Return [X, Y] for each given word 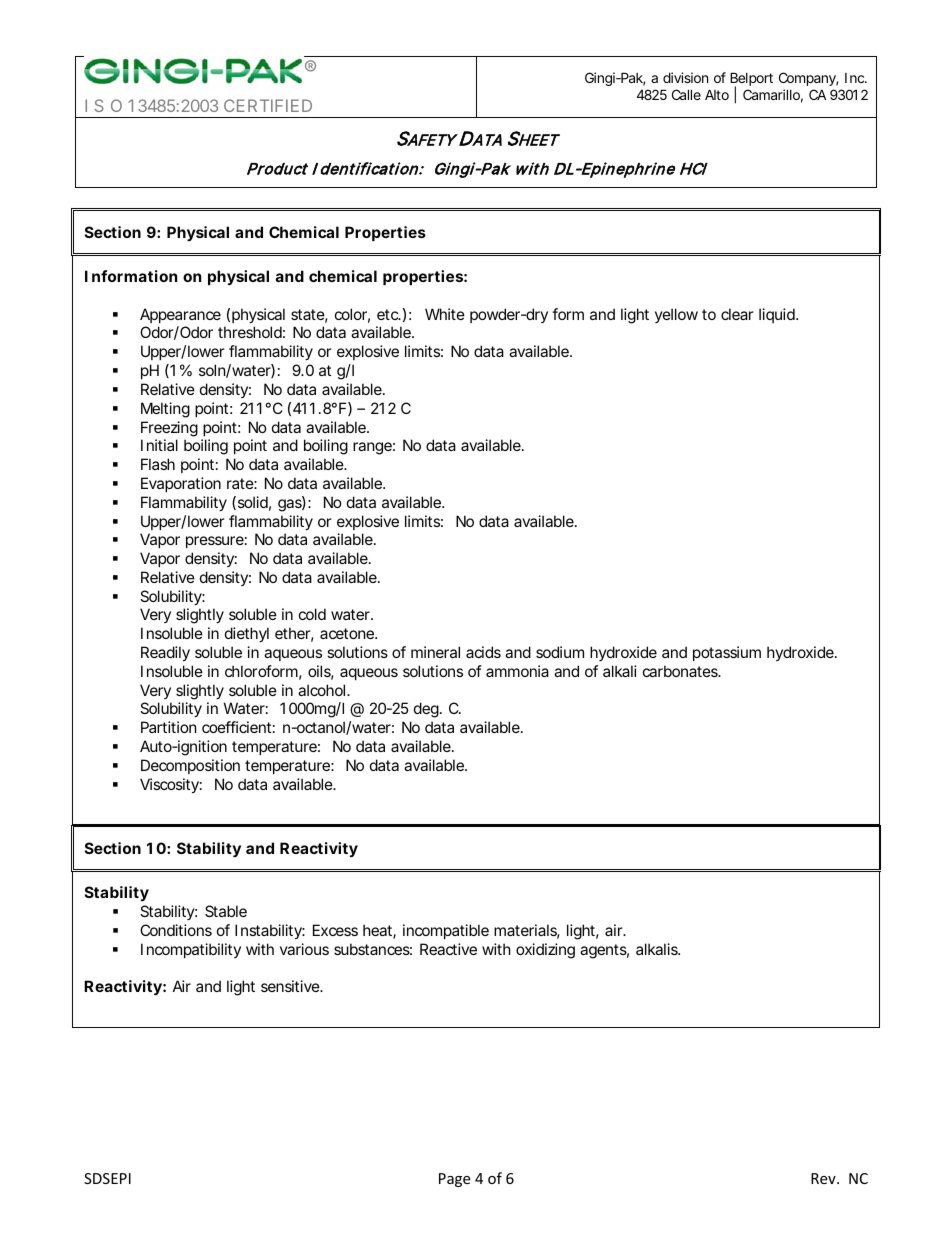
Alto [717, 94]
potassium [727, 653]
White [445, 314]
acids [483, 652]
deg [428, 710]
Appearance [180, 315]
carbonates [682, 671]
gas [292, 504]
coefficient [238, 727]
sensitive [292, 986]
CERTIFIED [268, 105]
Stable [226, 911]
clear [737, 314]
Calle [686, 94]
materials [527, 931]
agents [604, 951]
